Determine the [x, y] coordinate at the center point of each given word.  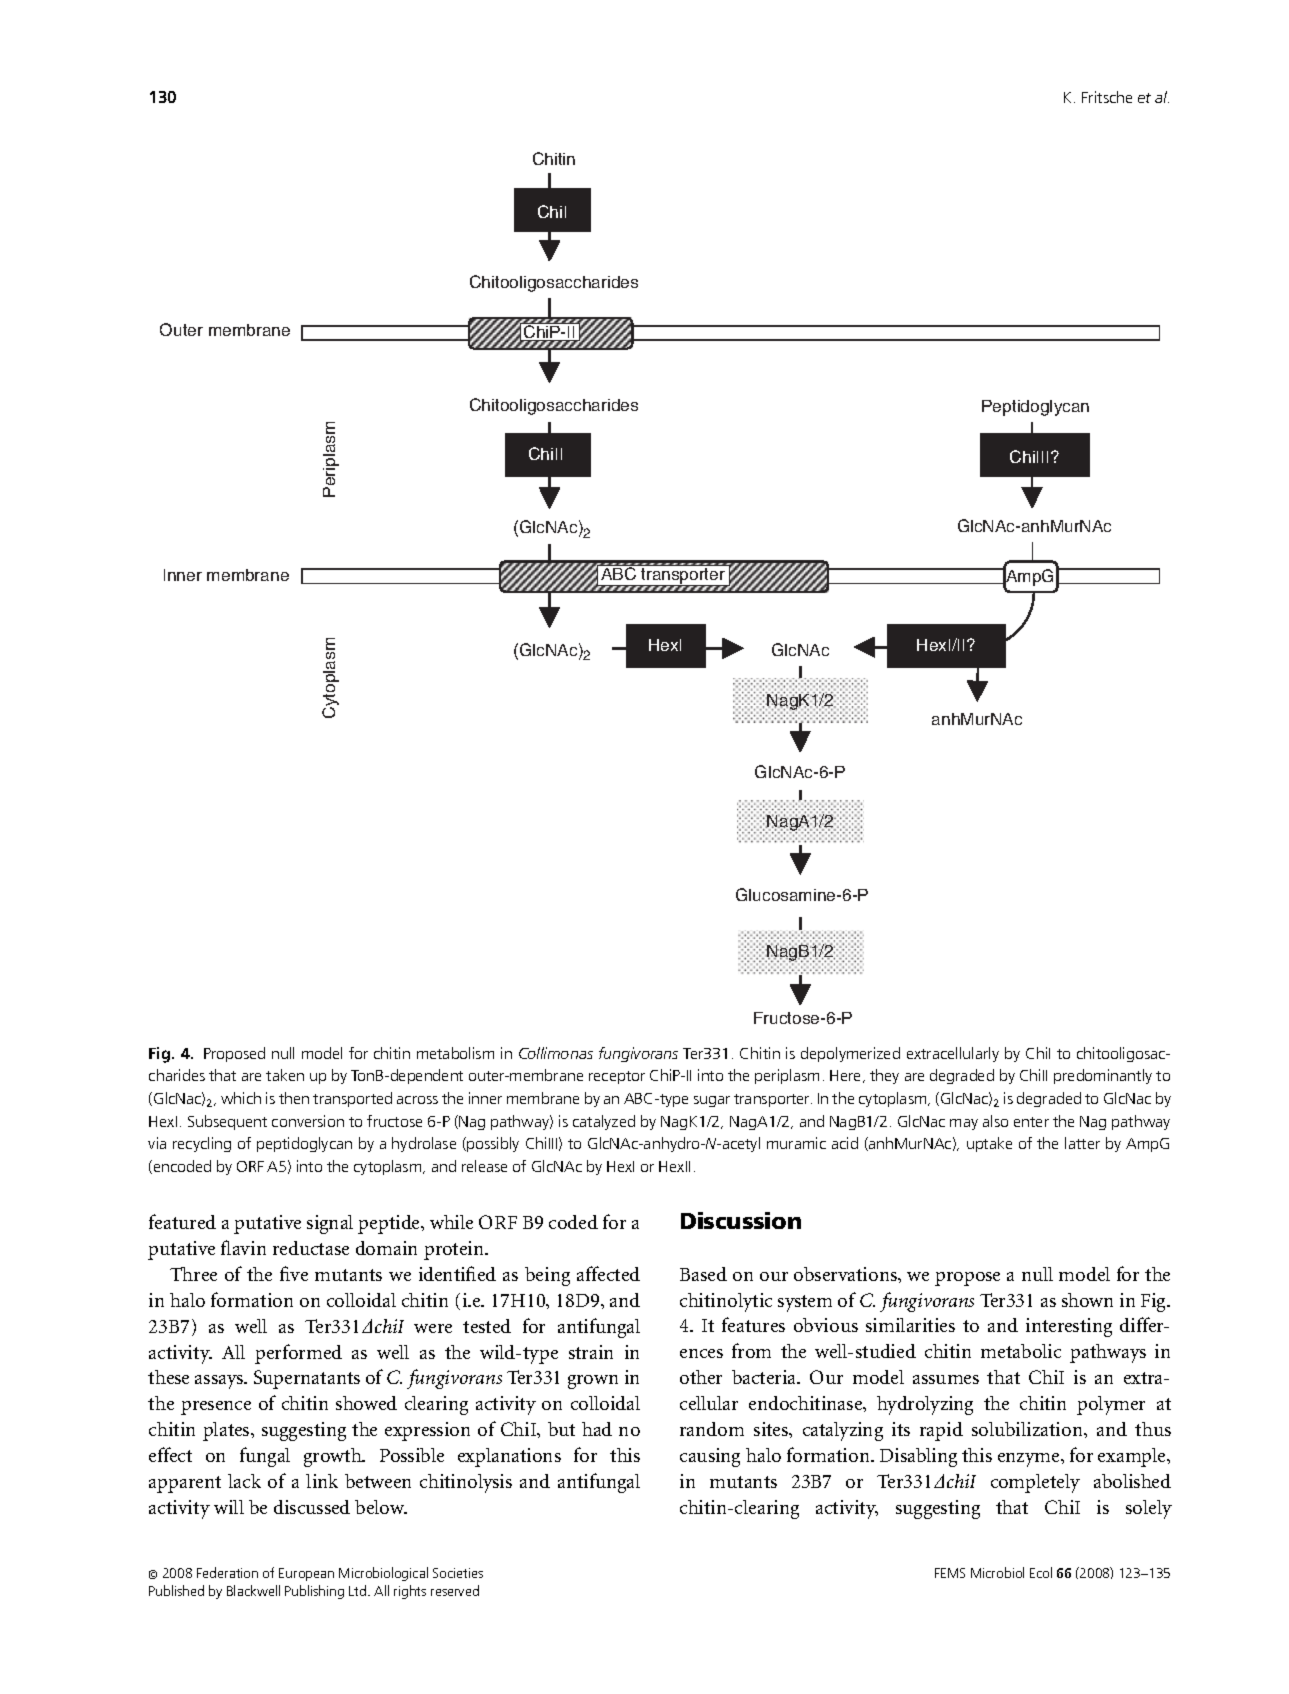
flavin [243, 1247]
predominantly [1103, 1076]
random [712, 1429]
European [306, 1574]
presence [216, 1408]
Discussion [741, 1220]
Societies [458, 1573]
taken [285, 1075]
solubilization [1028, 1429]
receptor [617, 1077]
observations [846, 1274]
